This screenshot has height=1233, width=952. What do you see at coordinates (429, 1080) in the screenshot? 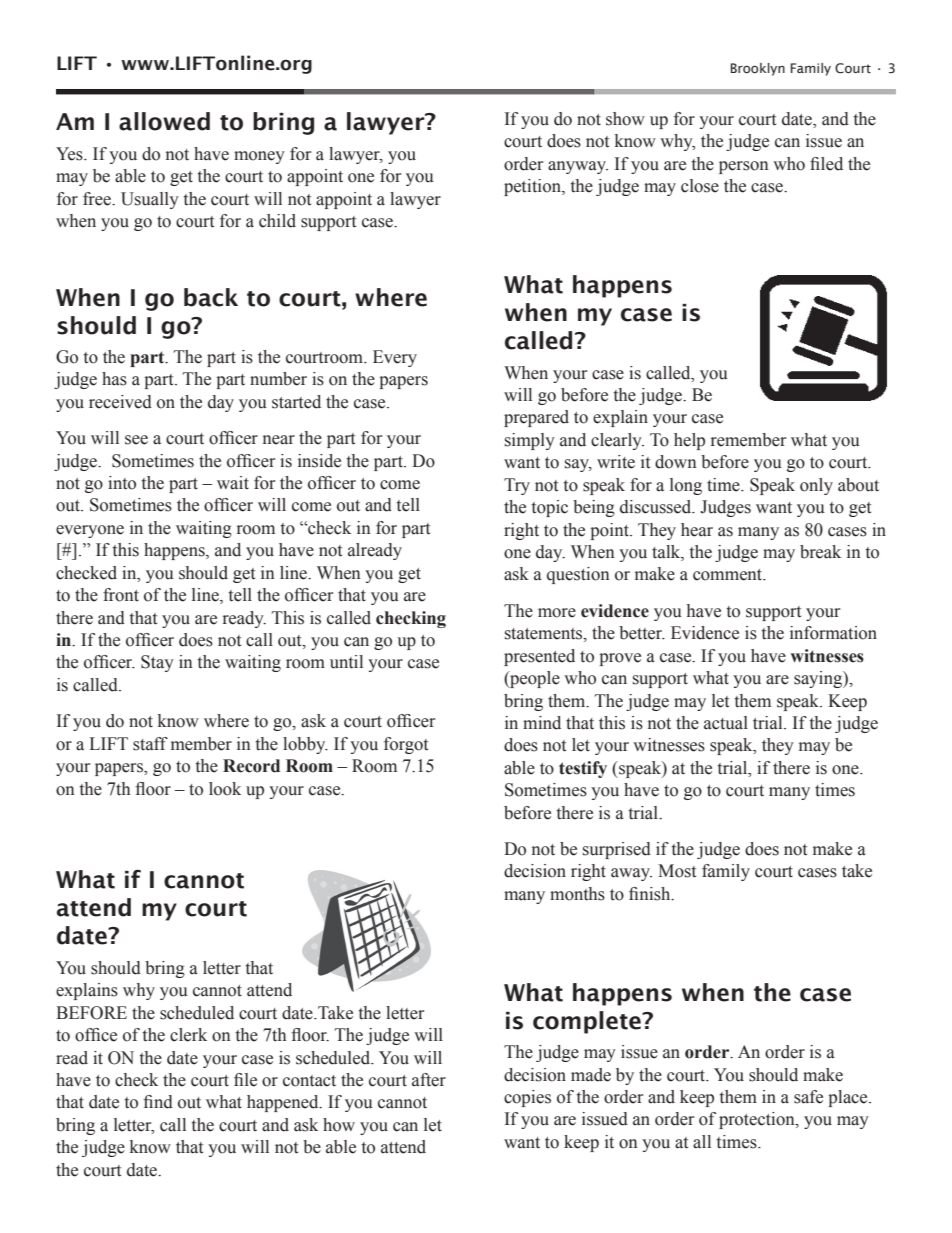
I see `after` at bounding box center [429, 1080].
